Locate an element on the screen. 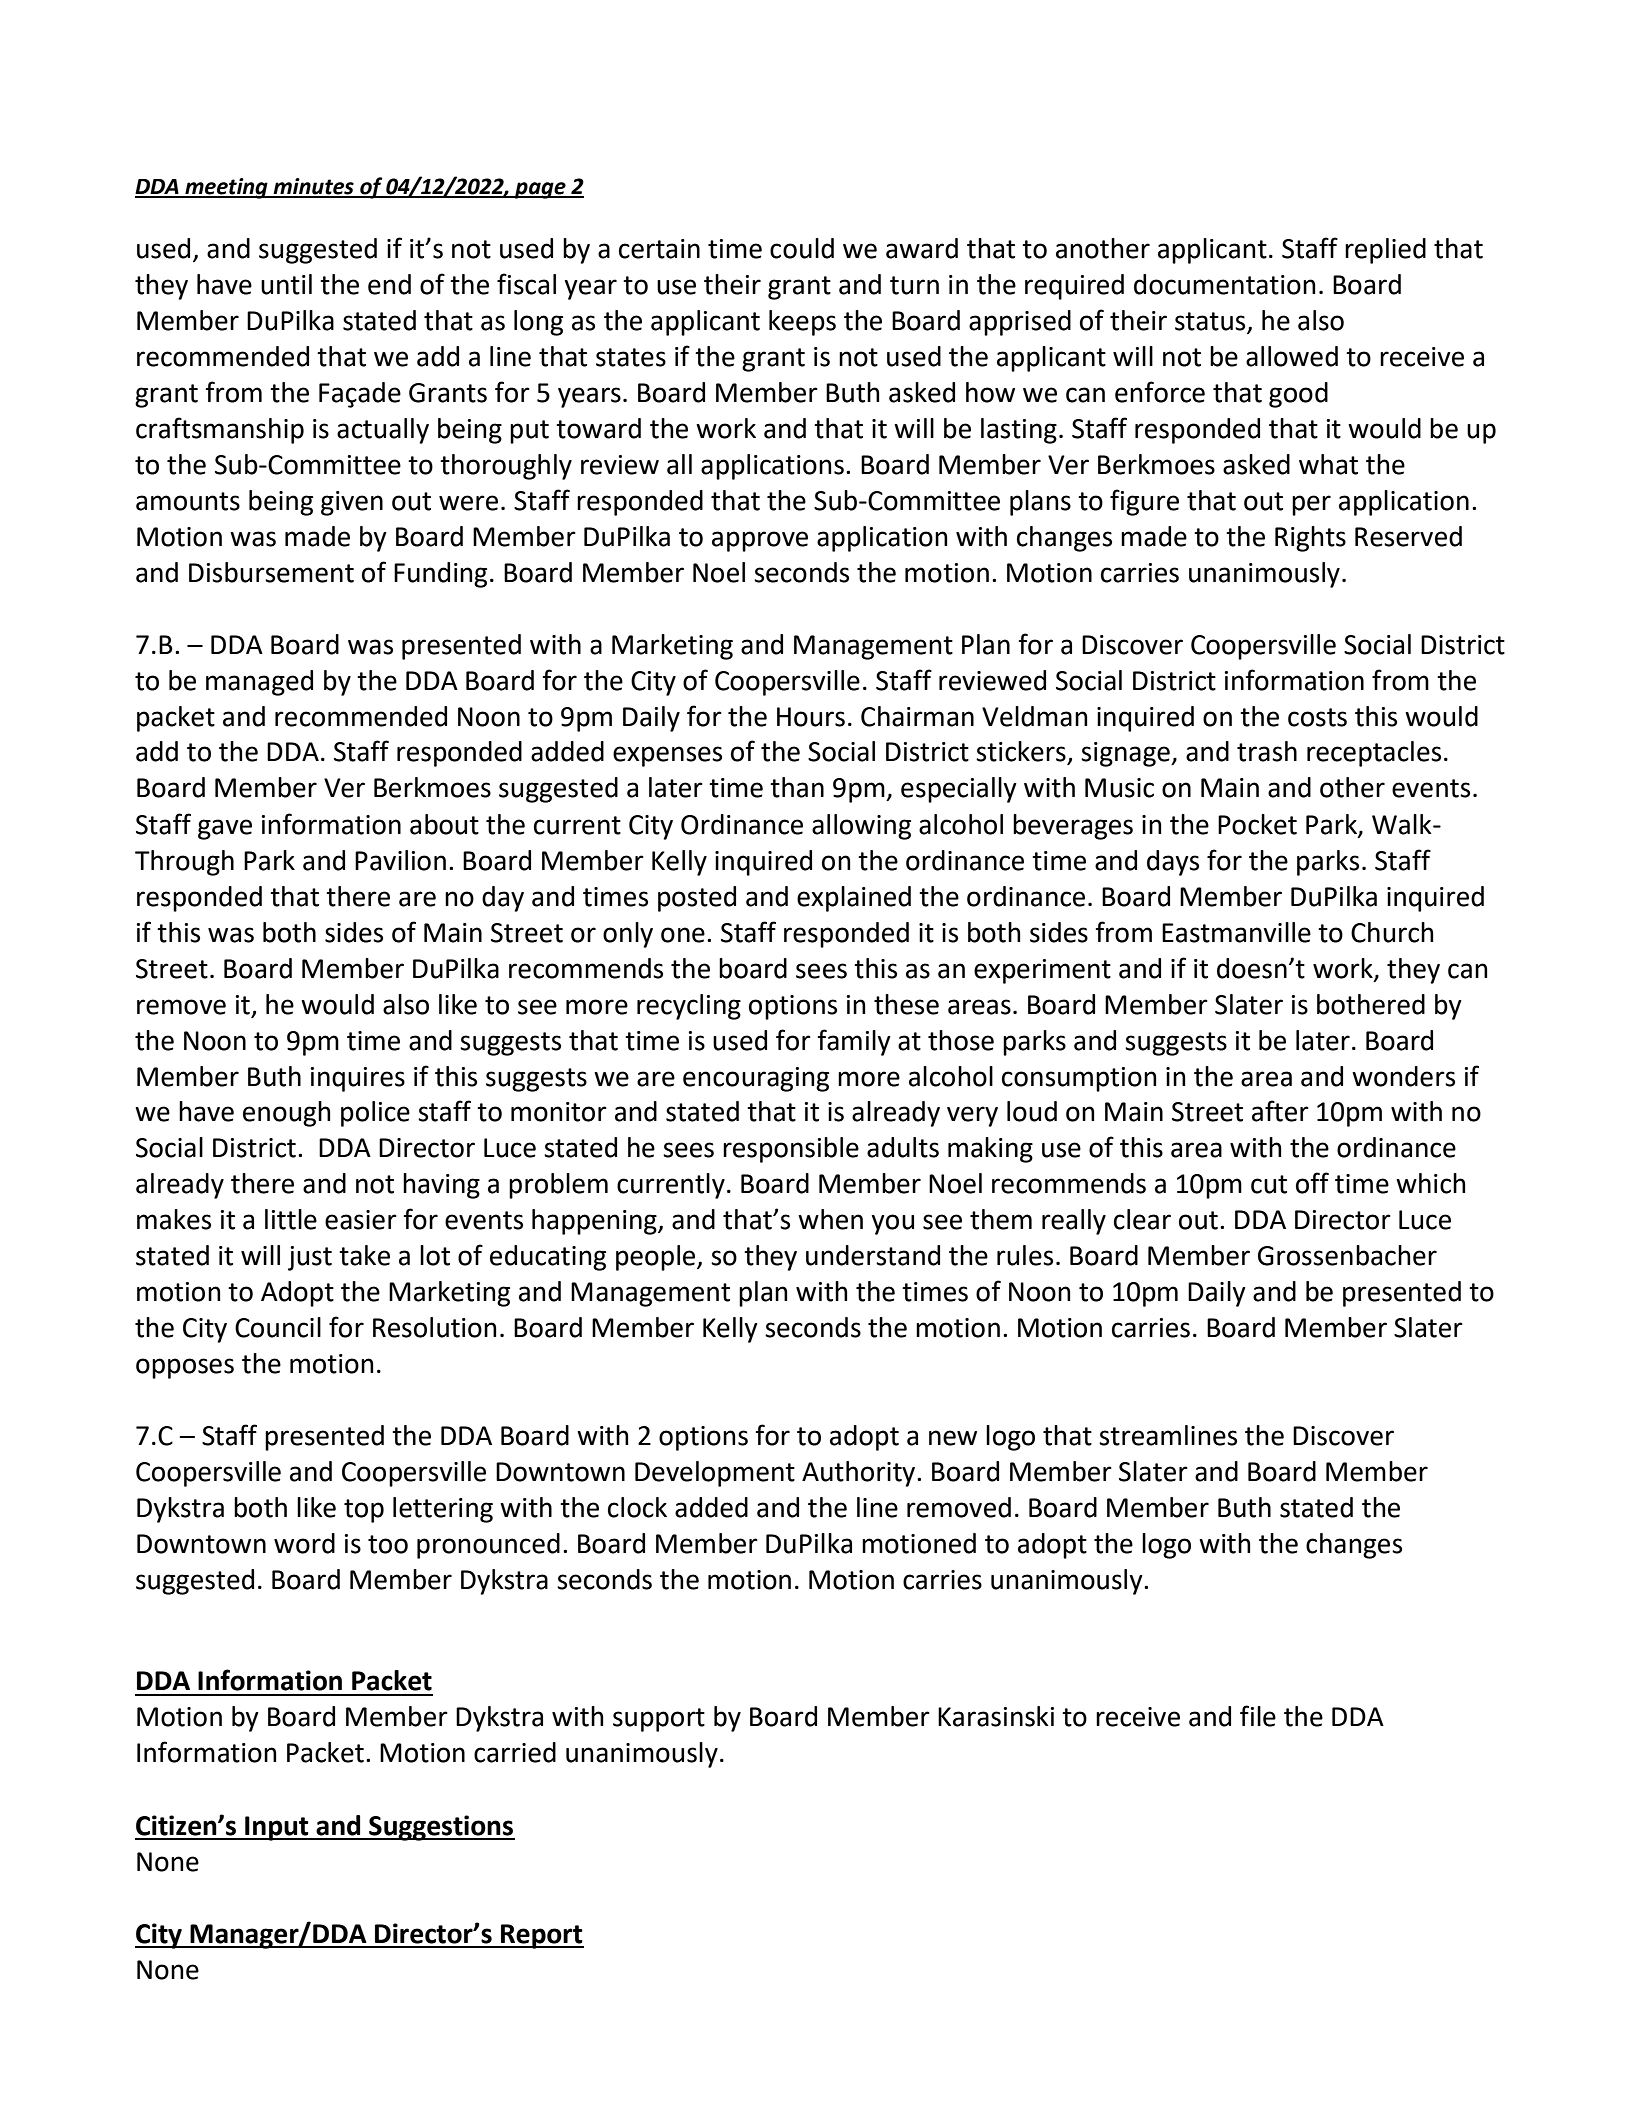 The height and width of the screenshot is (2122, 1640). understand is located at coordinates (873, 1255).
